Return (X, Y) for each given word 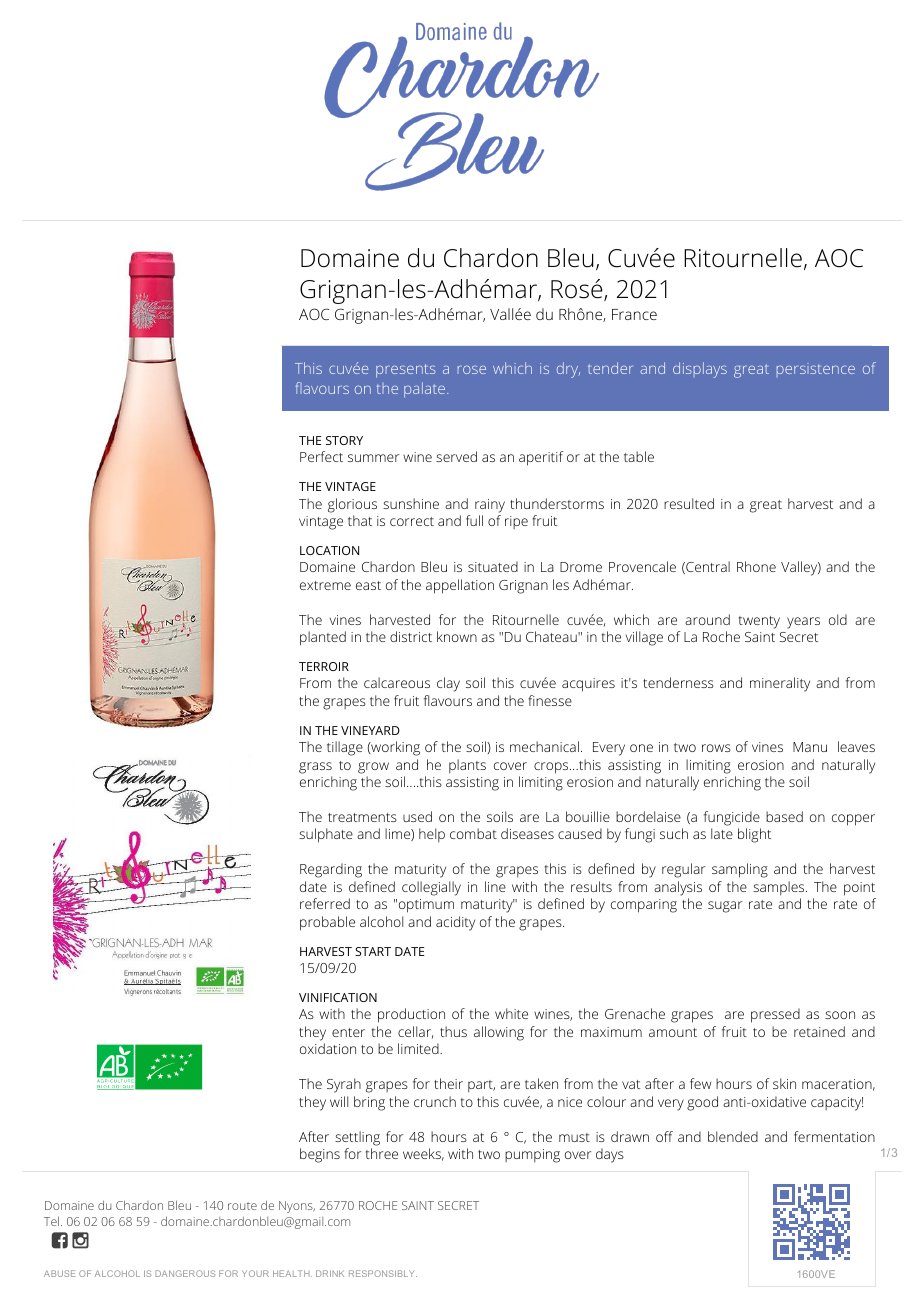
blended (733, 1136)
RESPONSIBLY (383, 1273)
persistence (816, 370)
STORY (344, 440)
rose (472, 370)
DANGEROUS (185, 1273)
